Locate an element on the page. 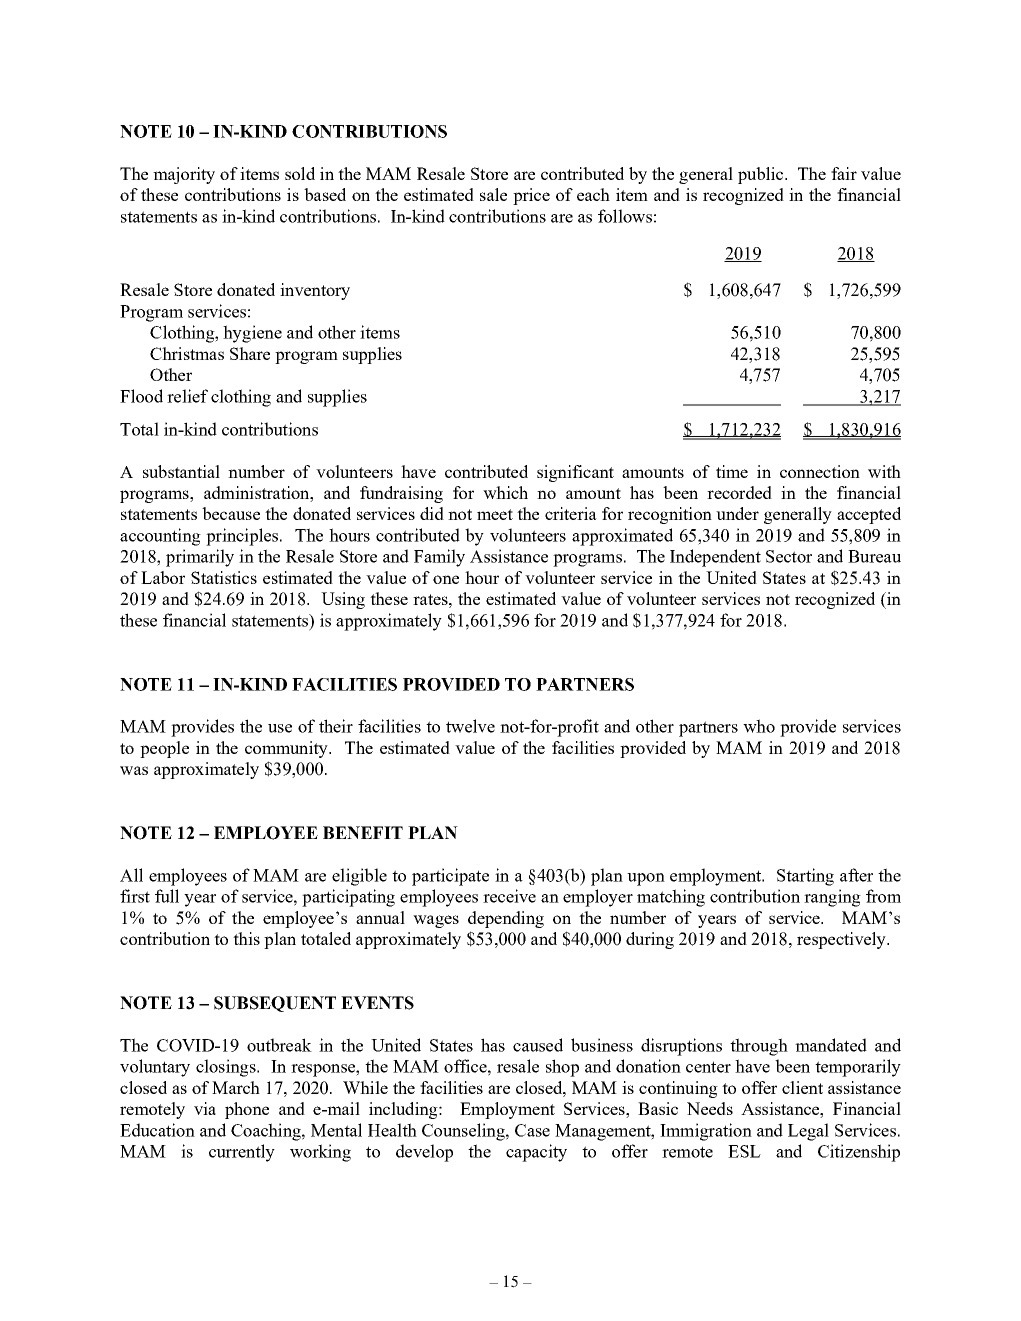  was is located at coordinates (134, 770).
